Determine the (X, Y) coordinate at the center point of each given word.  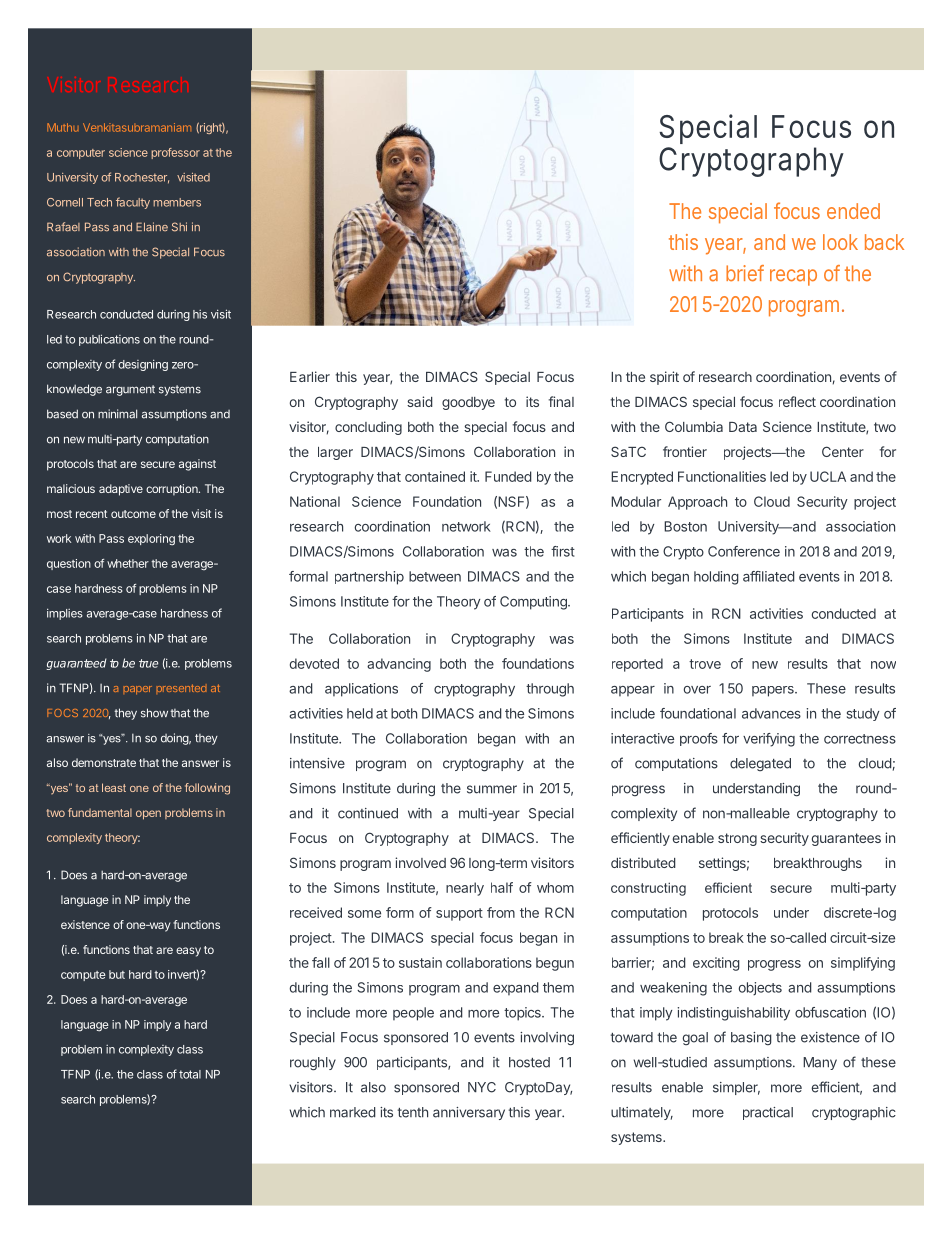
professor (175, 153)
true (148, 663)
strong (737, 839)
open (148, 815)
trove (705, 664)
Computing (534, 603)
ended (853, 211)
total (190, 1074)
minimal (117, 414)
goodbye (468, 403)
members (177, 202)
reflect (797, 401)
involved (420, 862)
